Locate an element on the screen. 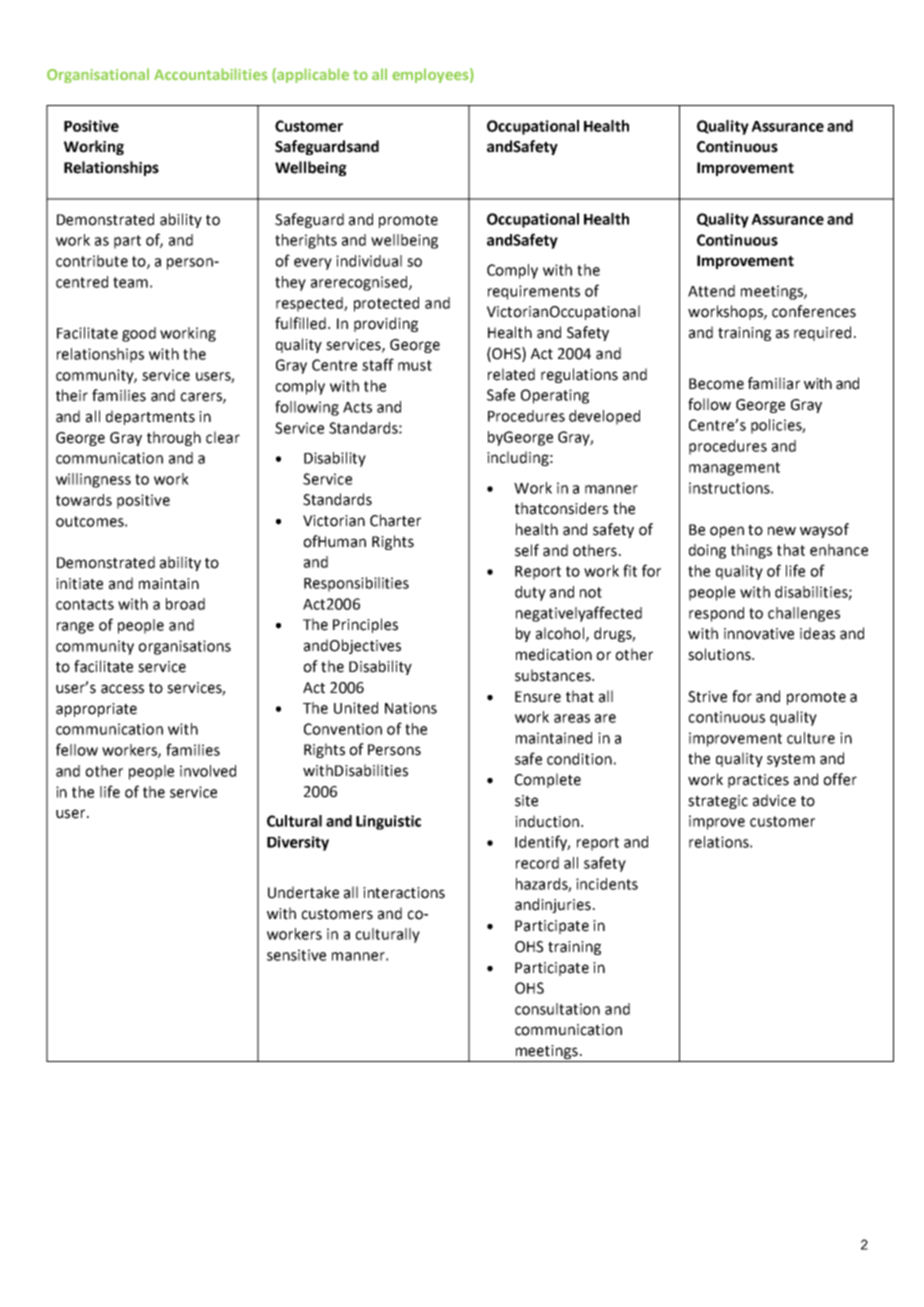  Accountabilities is located at coordinates (211, 74).
